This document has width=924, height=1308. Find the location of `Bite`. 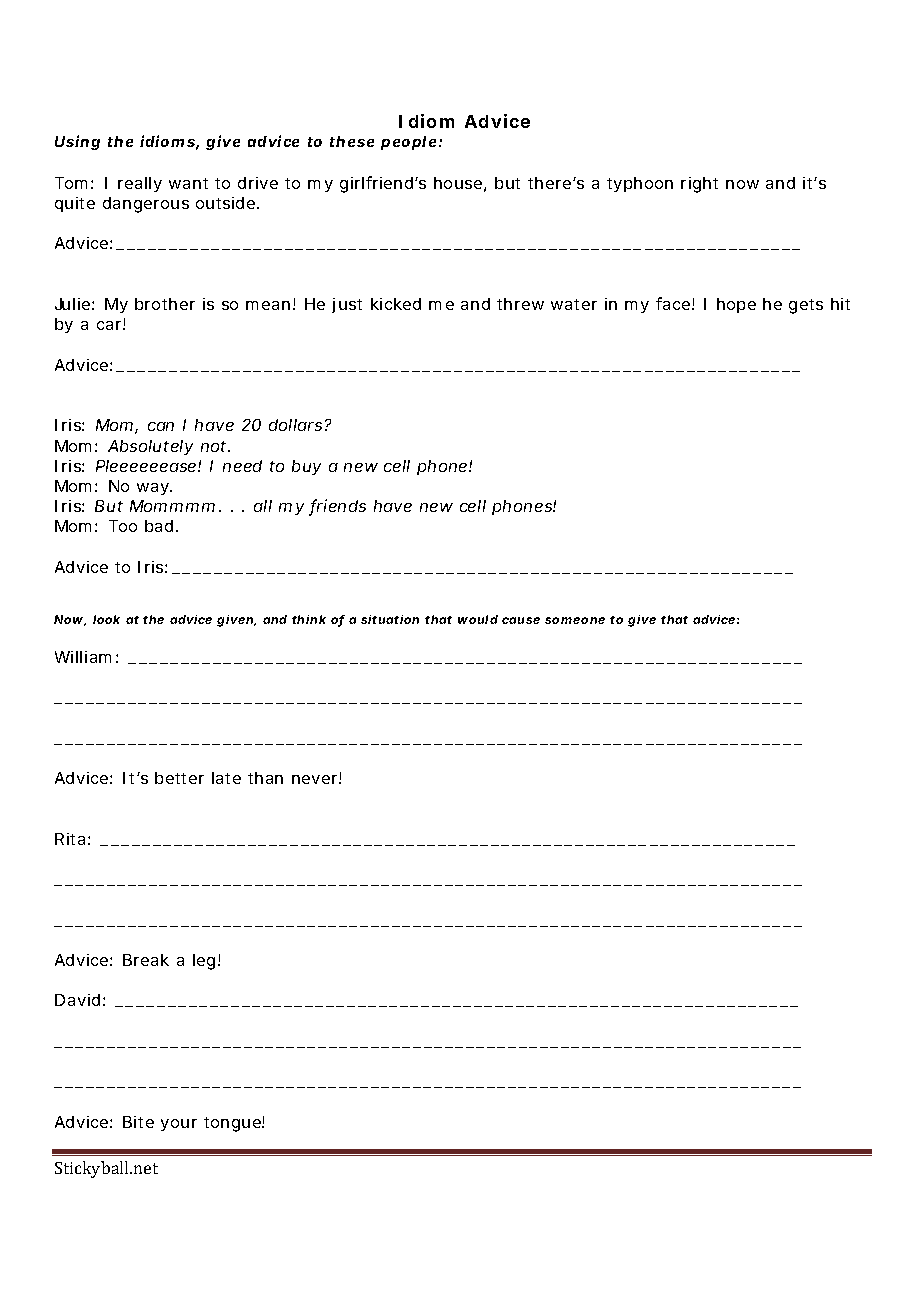

Bite is located at coordinates (138, 1122).
